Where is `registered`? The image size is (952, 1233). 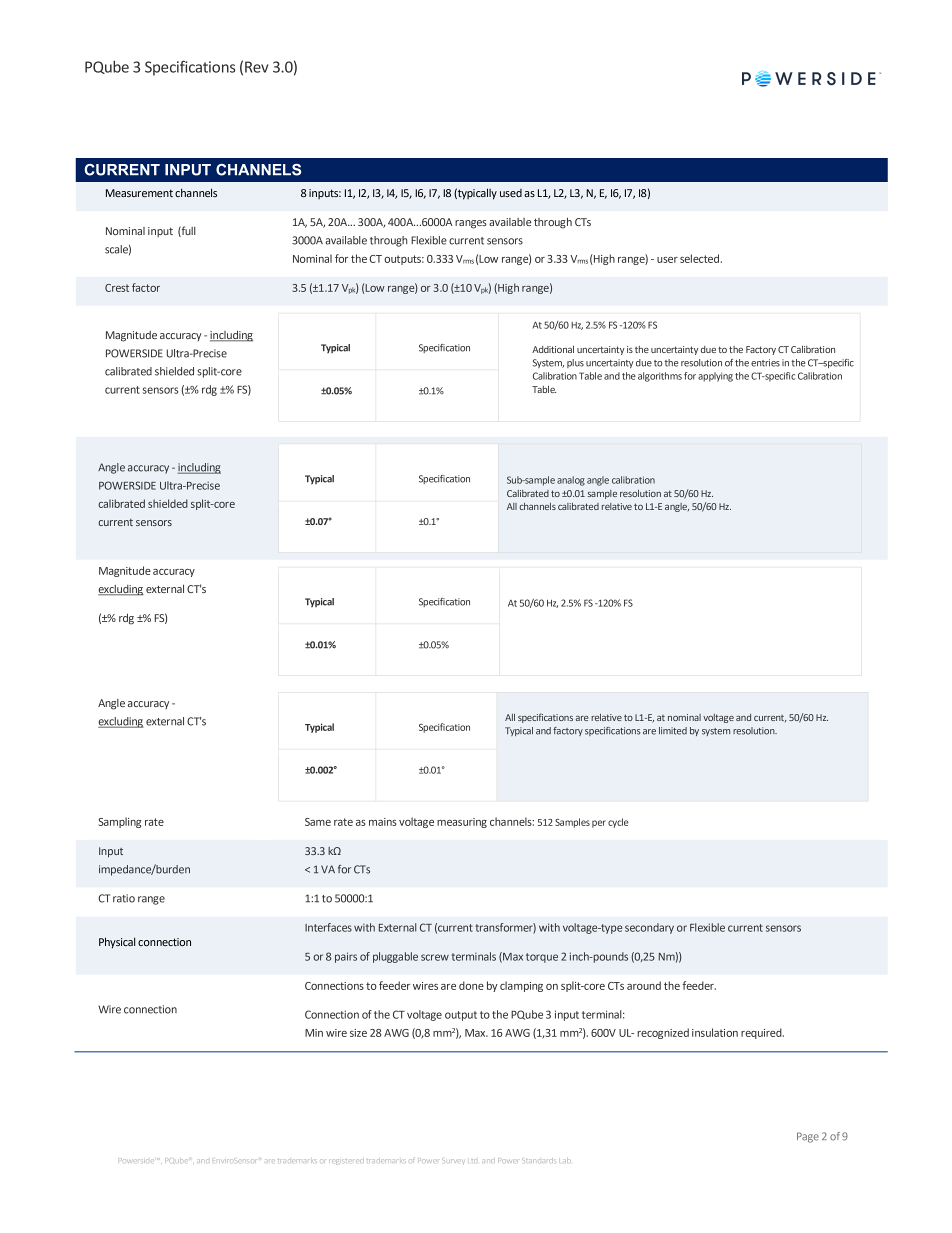
registered is located at coordinates (345, 1162).
